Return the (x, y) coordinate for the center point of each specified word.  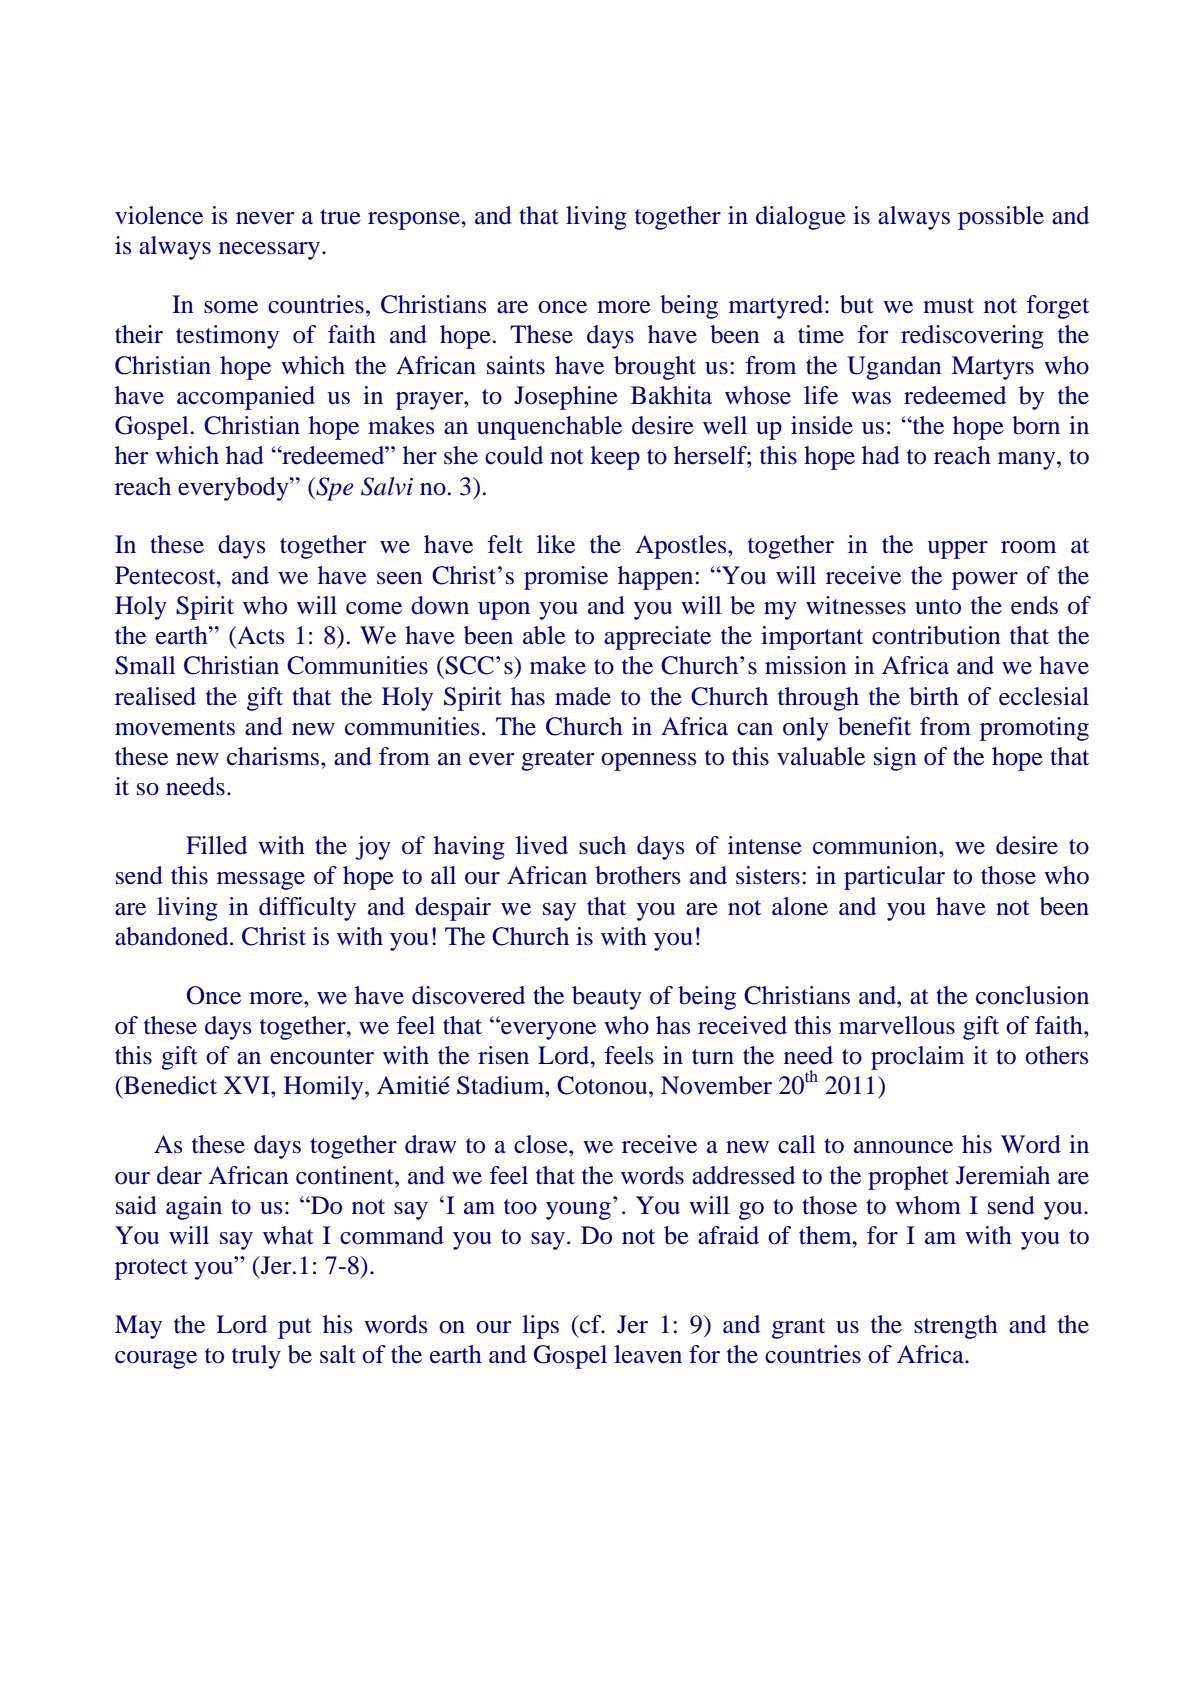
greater (557, 760)
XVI (247, 1085)
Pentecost (166, 575)
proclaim (917, 1058)
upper (958, 550)
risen (503, 1055)
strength (956, 1327)
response (414, 221)
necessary (271, 251)
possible (1001, 218)
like (556, 544)
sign (895, 759)
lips (540, 1327)
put (295, 1328)
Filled (216, 845)
